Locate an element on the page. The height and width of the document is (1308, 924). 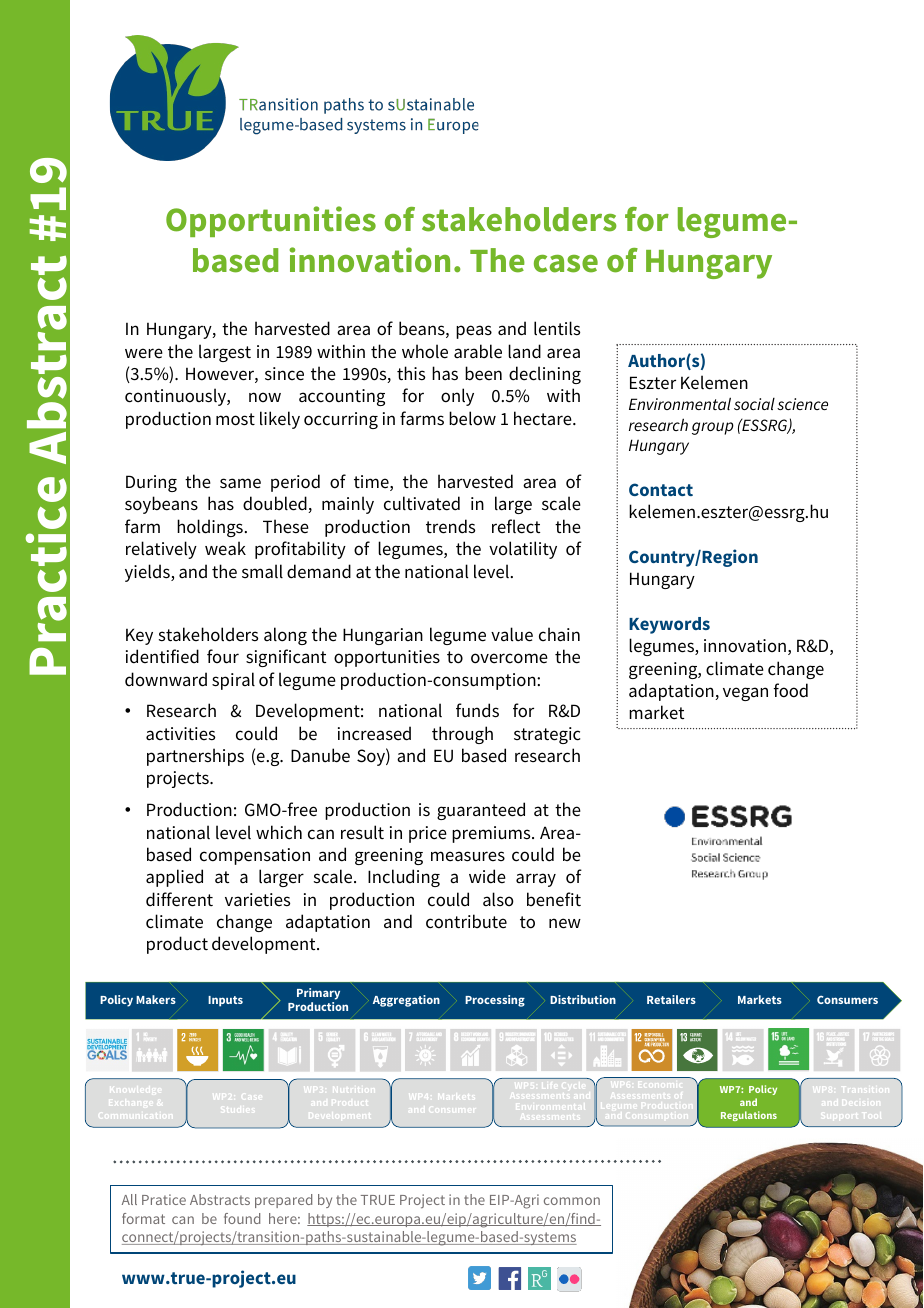
since is located at coordinates (284, 374).
